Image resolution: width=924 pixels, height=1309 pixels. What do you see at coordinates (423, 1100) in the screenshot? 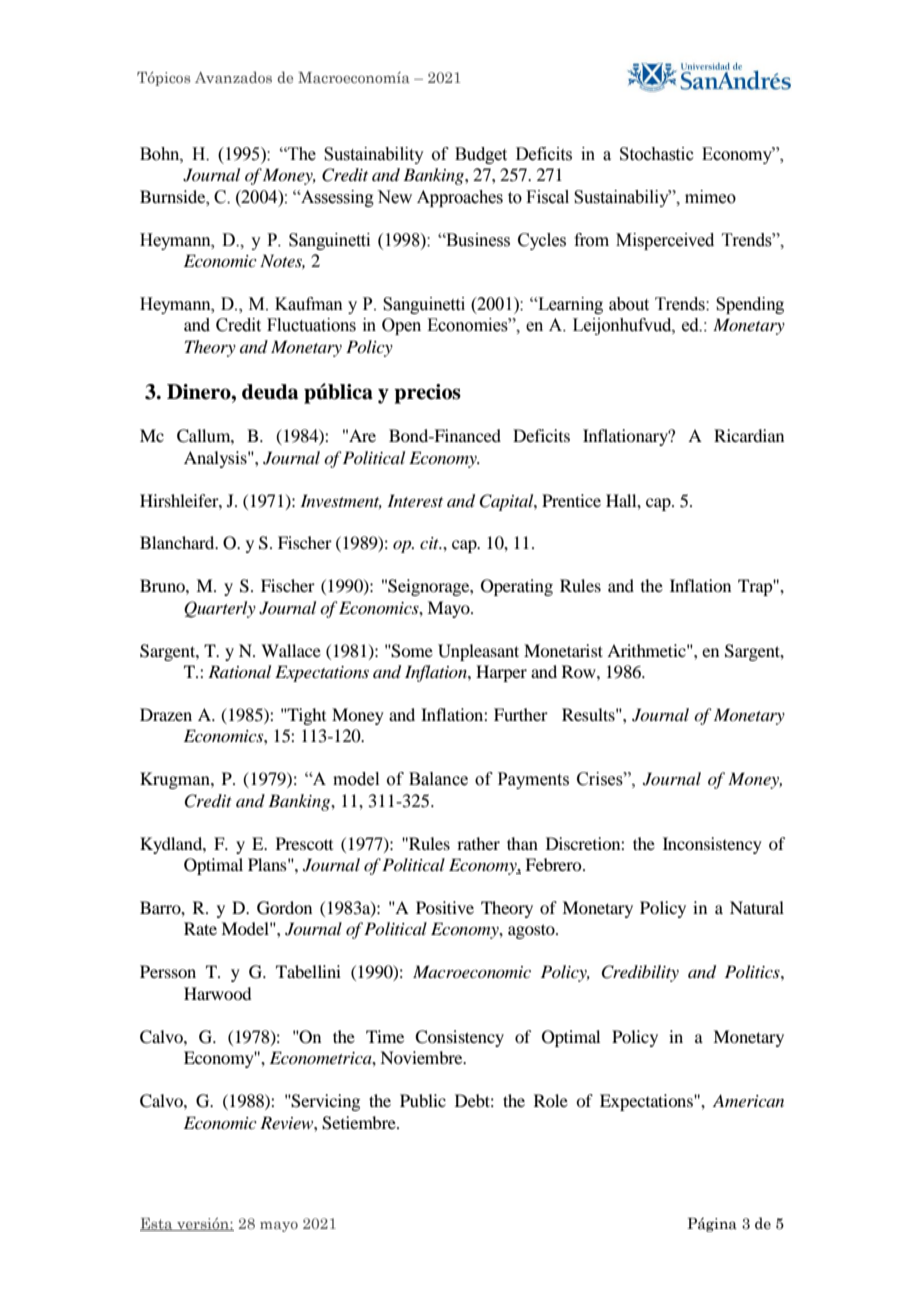
I see `Public` at bounding box center [423, 1100].
